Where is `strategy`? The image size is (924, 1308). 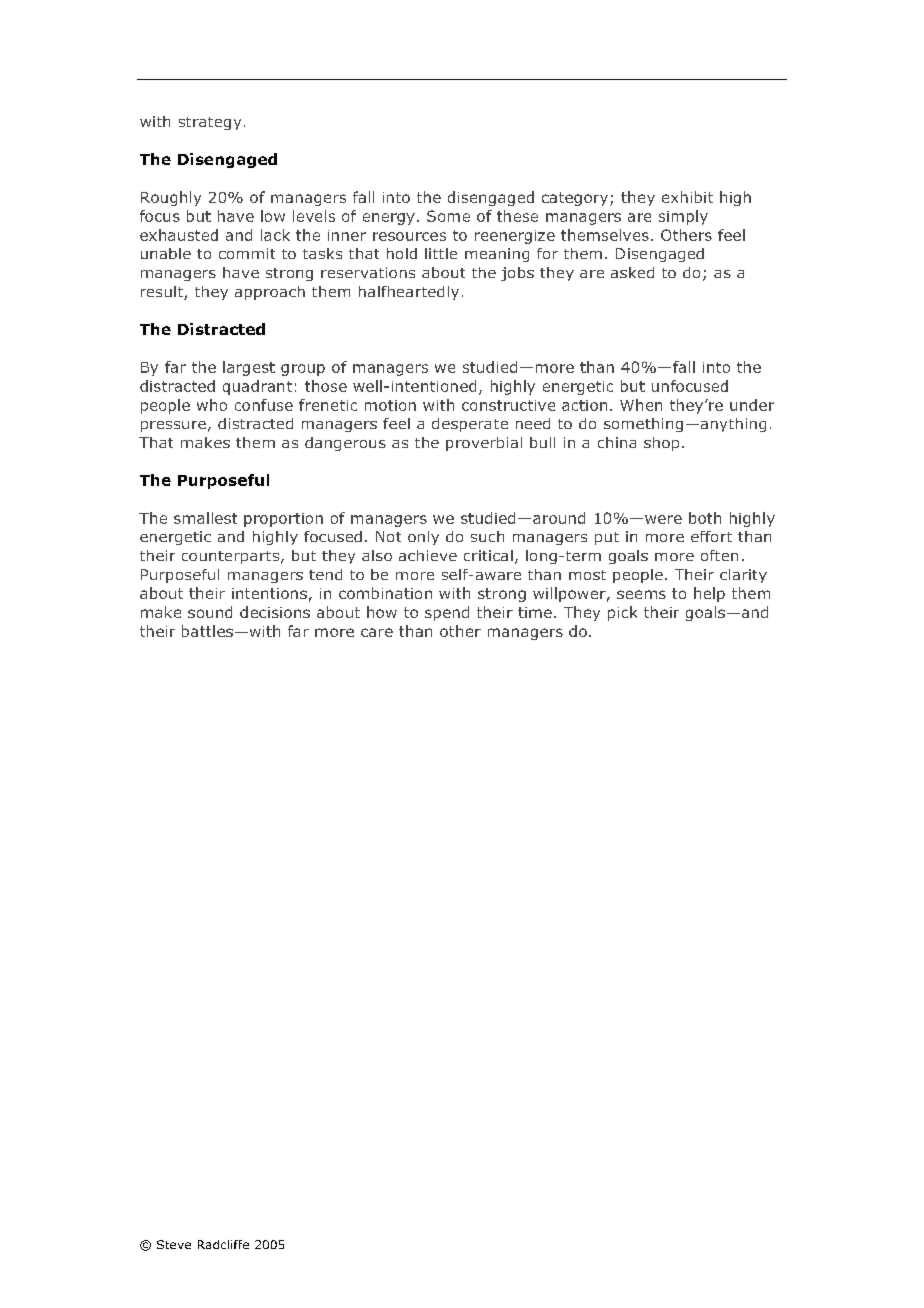 strategy is located at coordinates (210, 123).
